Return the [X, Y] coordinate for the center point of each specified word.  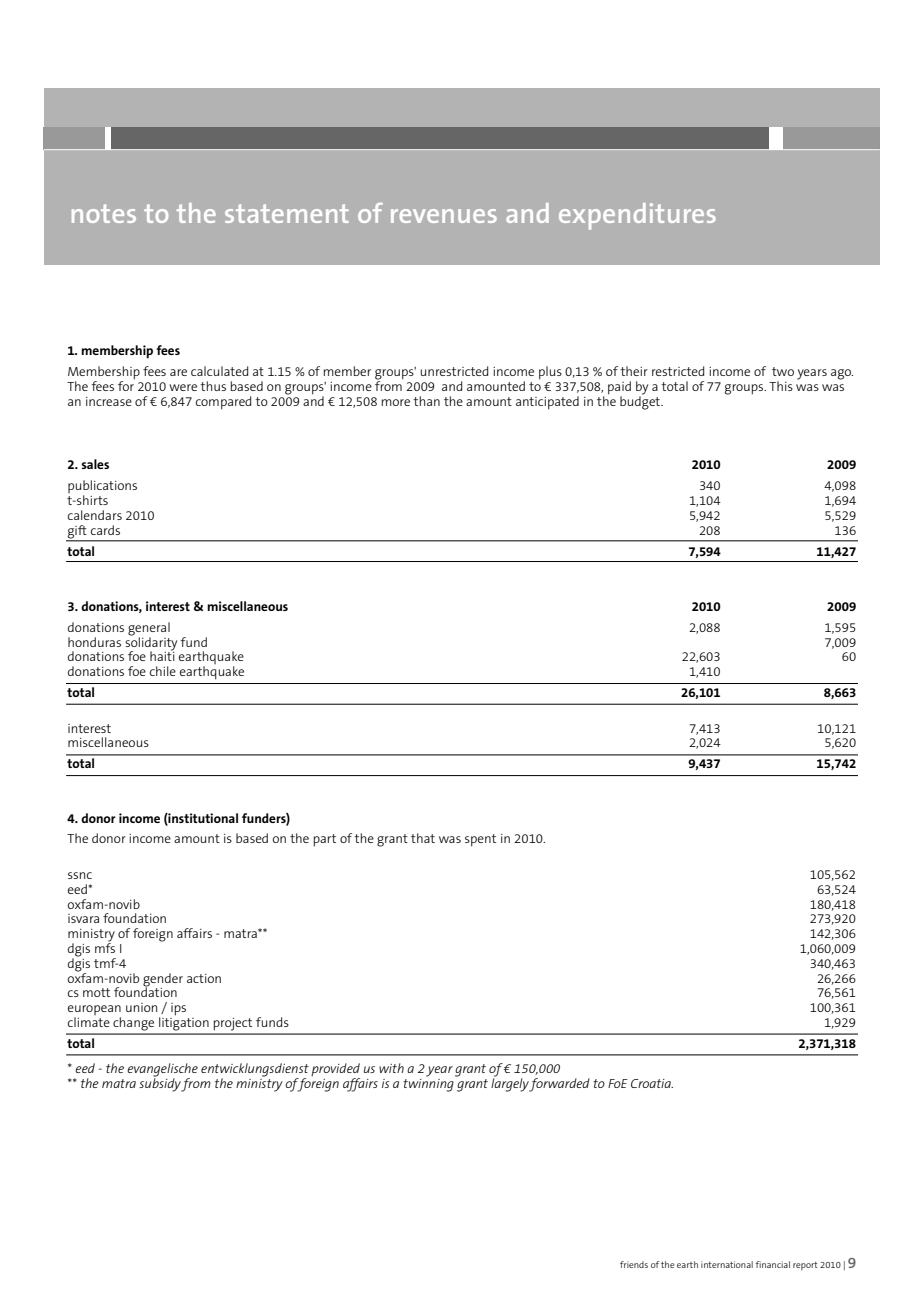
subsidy [161, 1084]
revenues [444, 216]
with [391, 1068]
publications [102, 488]
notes [104, 213]
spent [480, 840]
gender [163, 980]
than [426, 401]
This [781, 386]
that [423, 838]
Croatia [652, 1083]
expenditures [637, 216]
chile [163, 671]
